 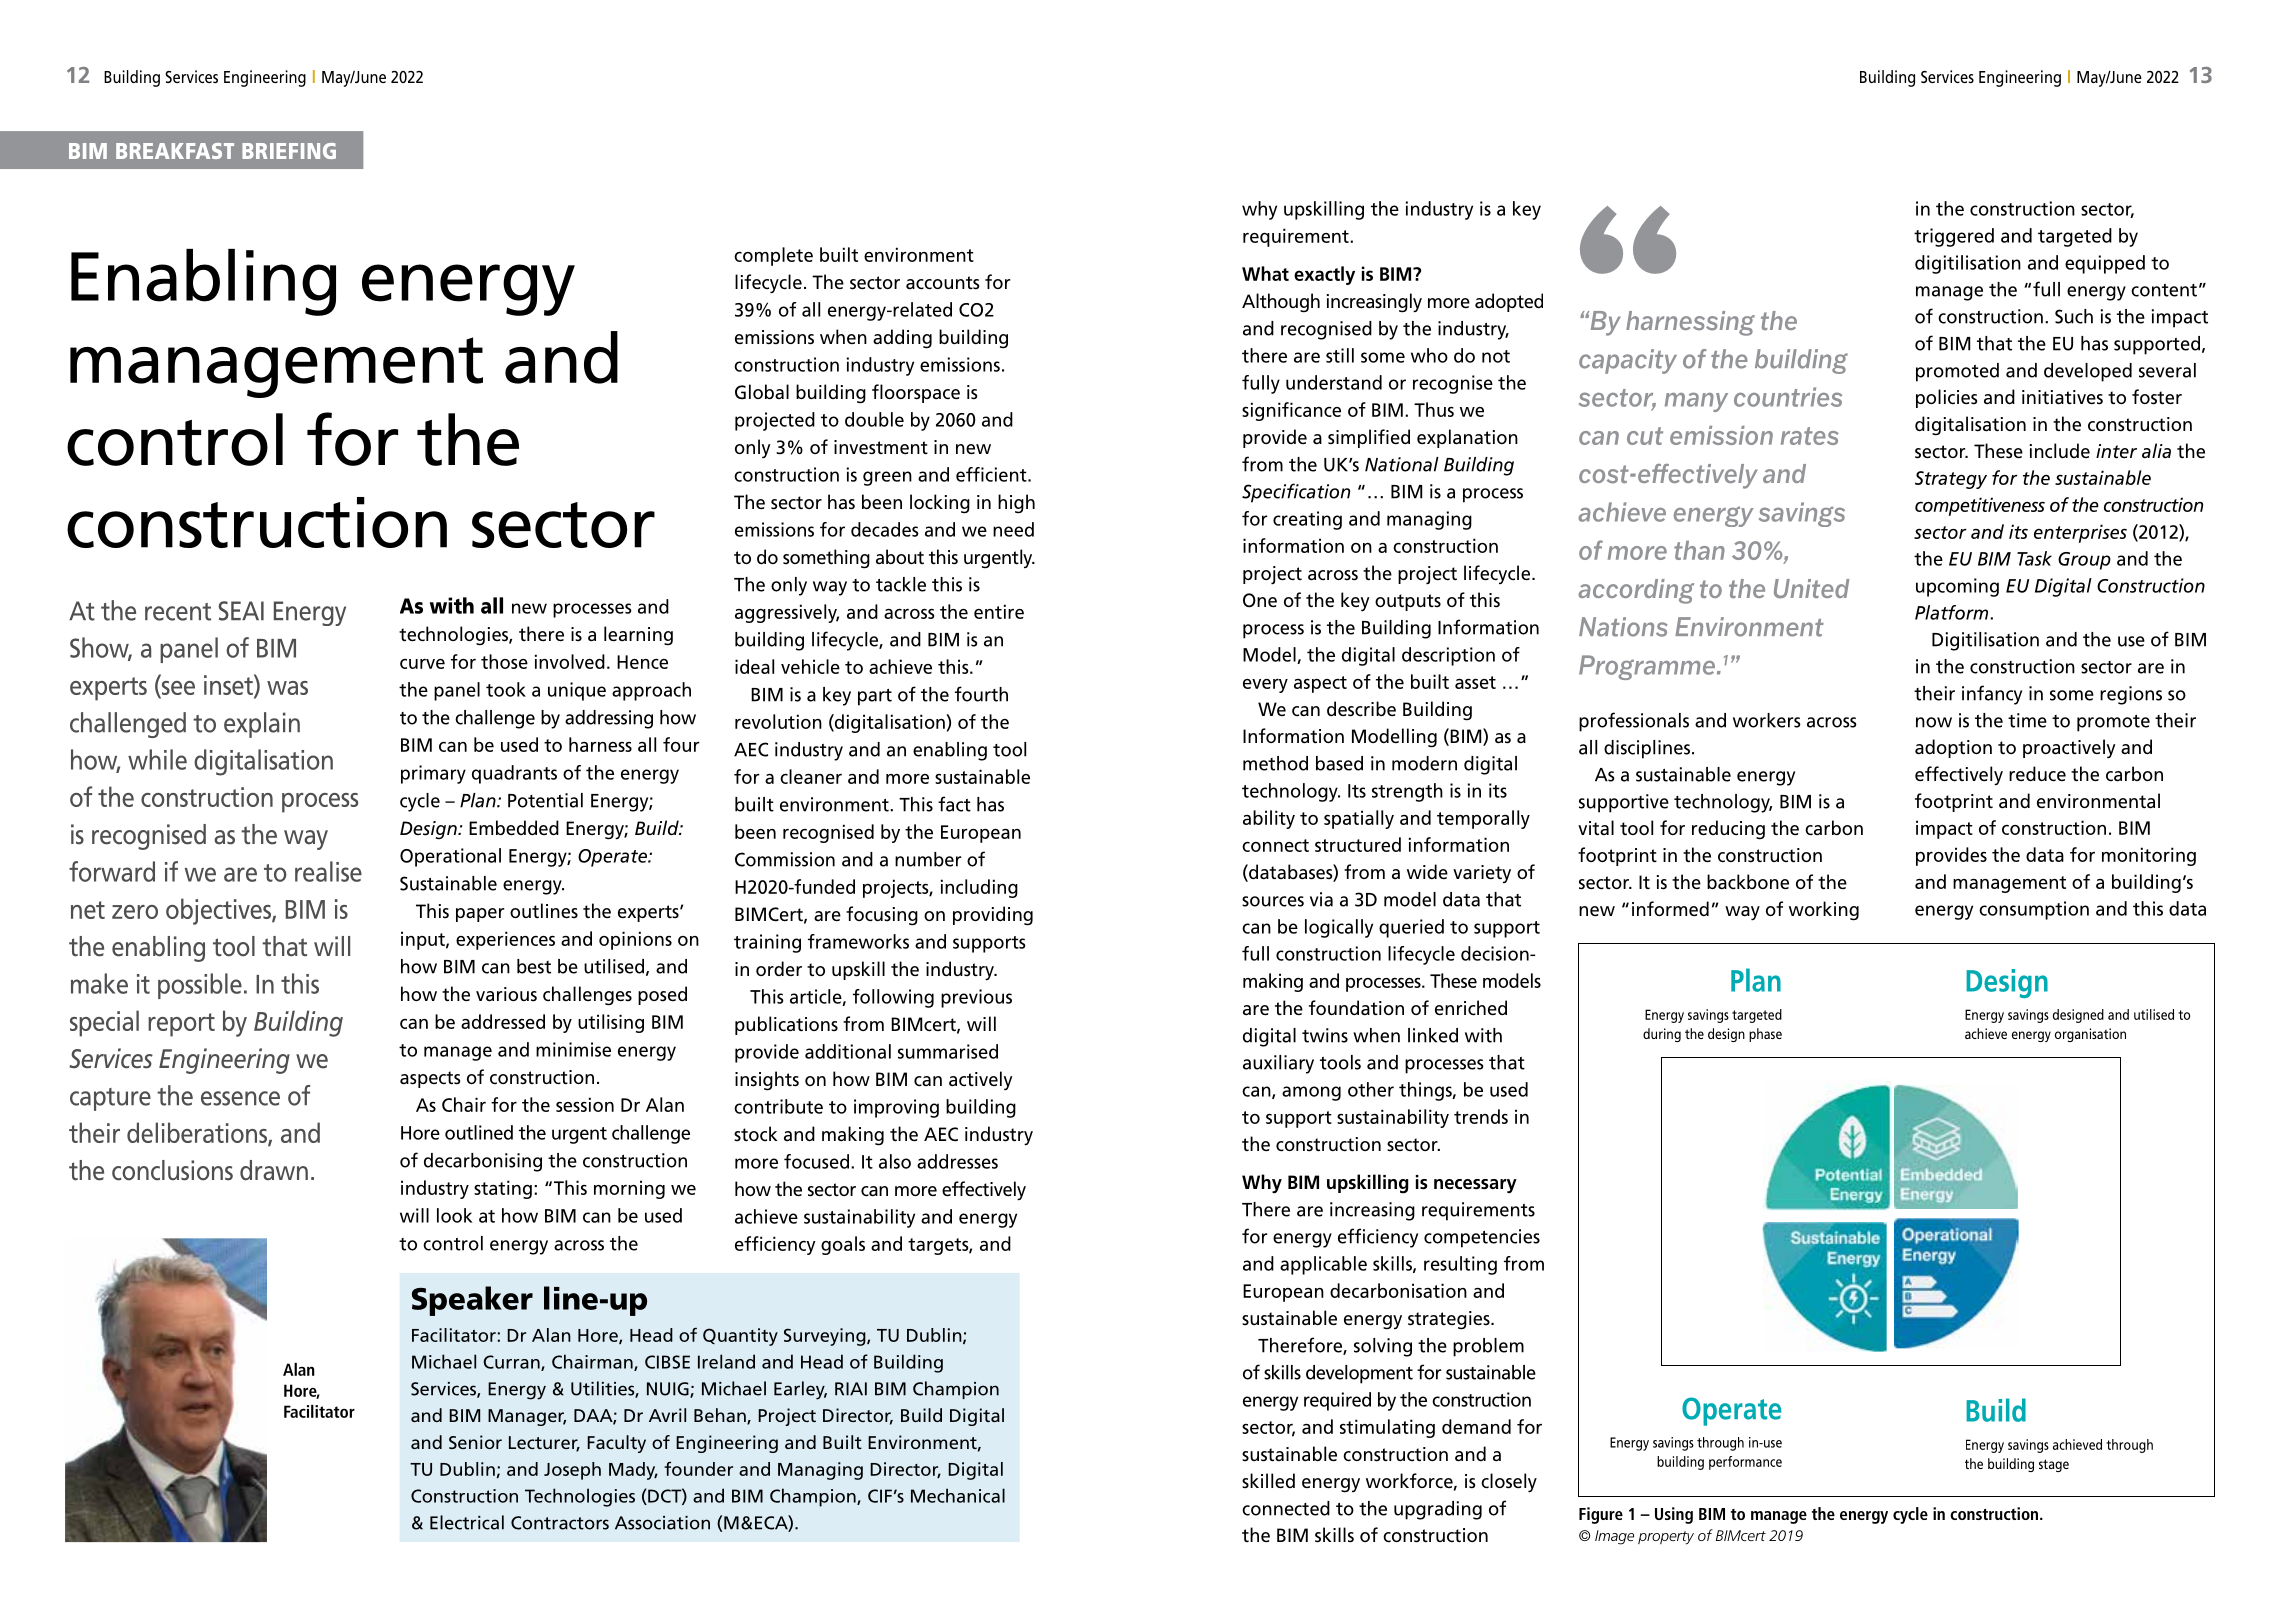 I want to click on triggered, so click(x=1954, y=237).
